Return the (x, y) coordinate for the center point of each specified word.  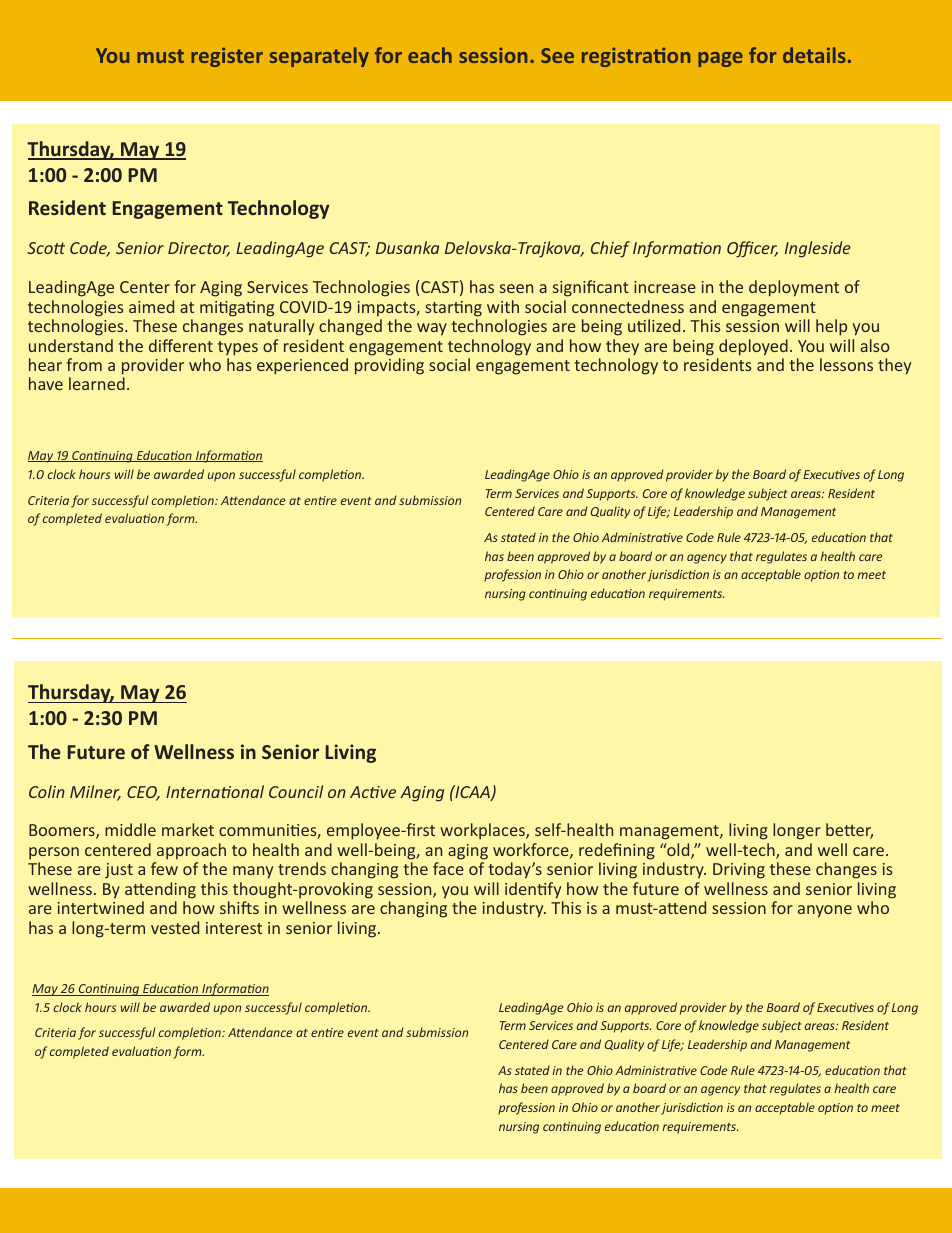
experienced (302, 366)
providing (389, 366)
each (430, 55)
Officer (752, 249)
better (849, 831)
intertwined (101, 907)
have (46, 383)
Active (373, 792)
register (227, 57)
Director (199, 249)
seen (516, 288)
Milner (95, 793)
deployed (753, 347)
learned (97, 383)
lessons (846, 364)
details (814, 55)
